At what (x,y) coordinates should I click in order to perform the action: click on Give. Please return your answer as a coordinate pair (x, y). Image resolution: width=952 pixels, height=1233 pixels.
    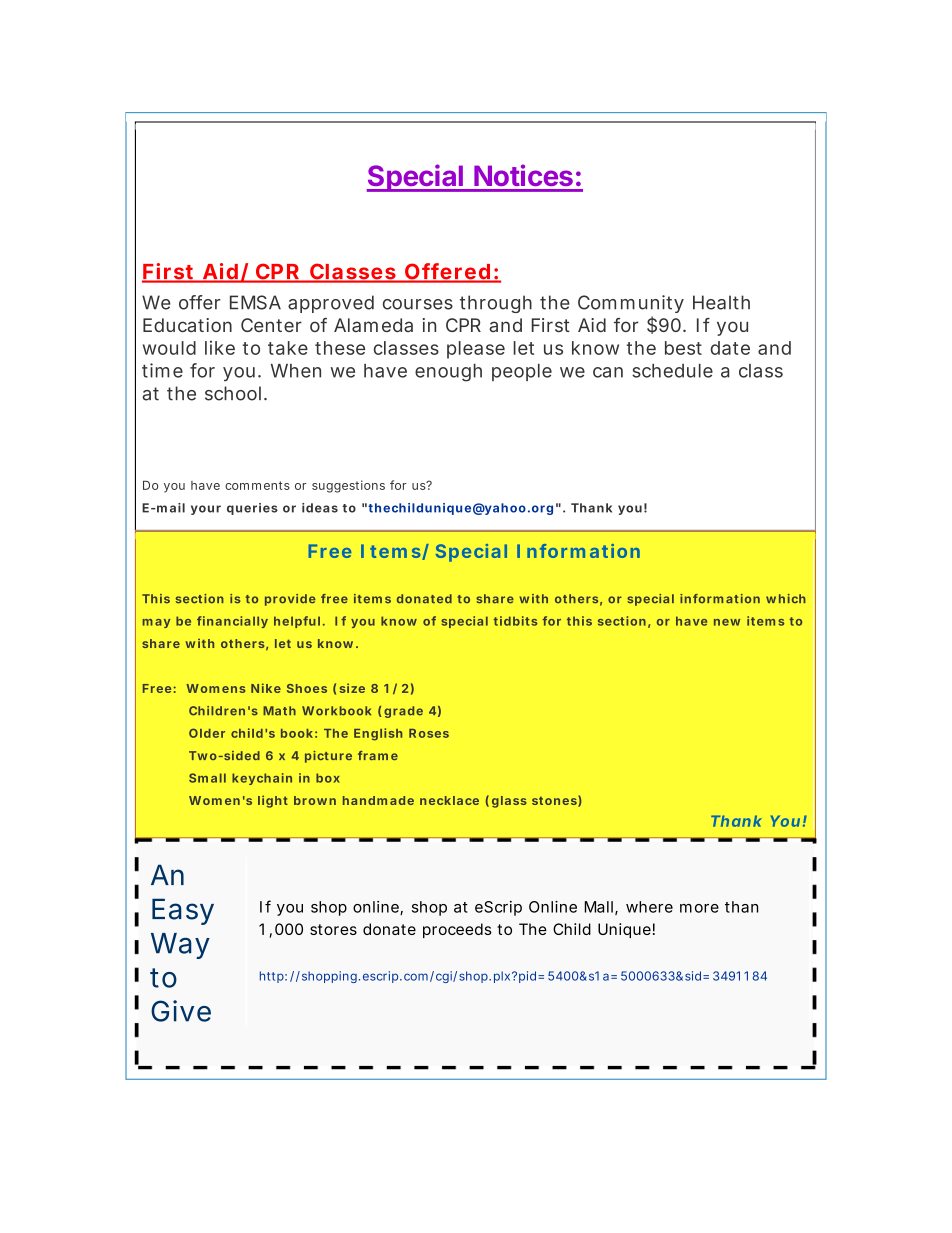
    Looking at the image, I should click on (181, 1011).
